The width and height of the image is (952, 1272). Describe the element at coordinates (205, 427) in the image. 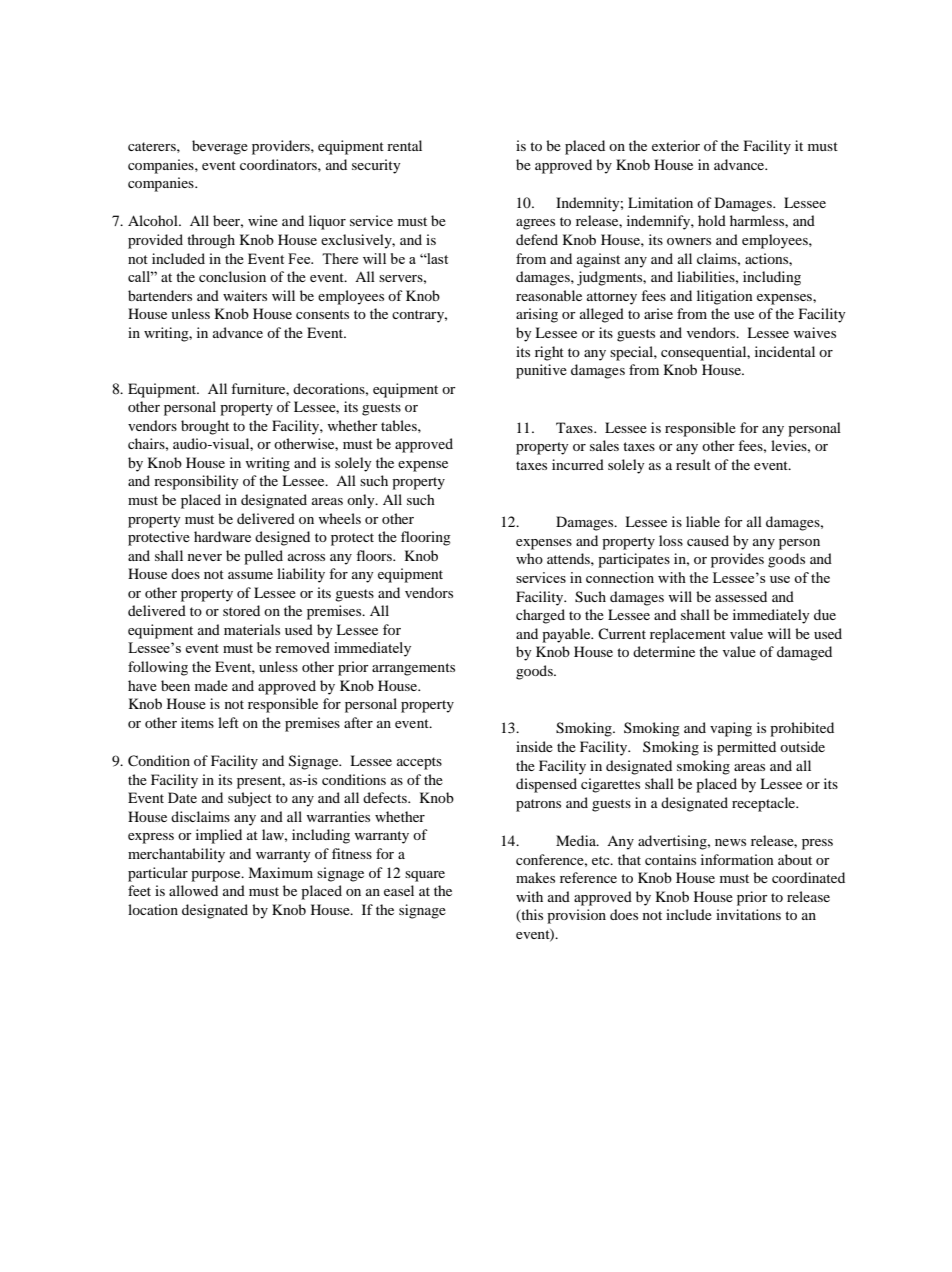

I see `brought` at that location.
